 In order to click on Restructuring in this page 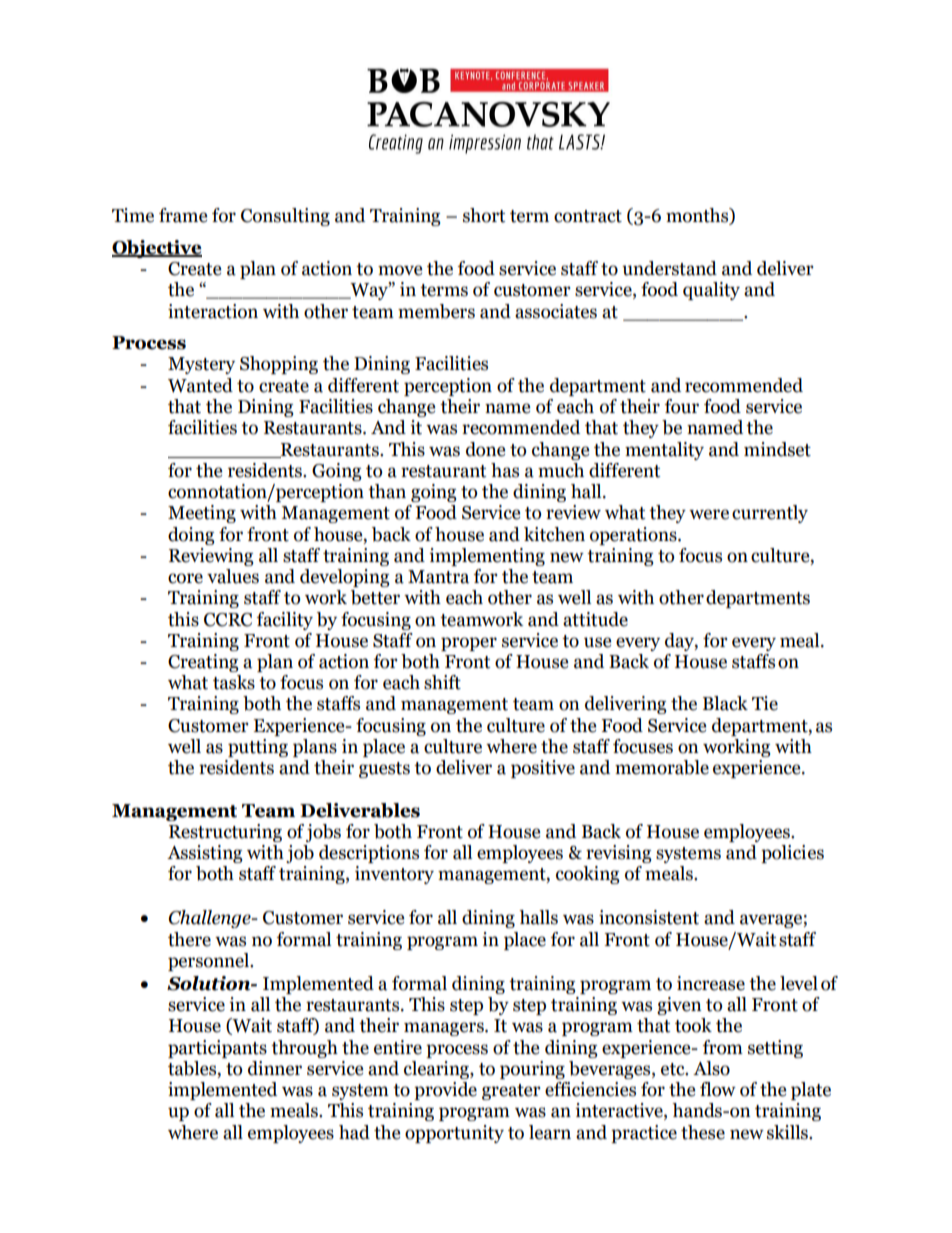, I will do `click(225, 833)`.
